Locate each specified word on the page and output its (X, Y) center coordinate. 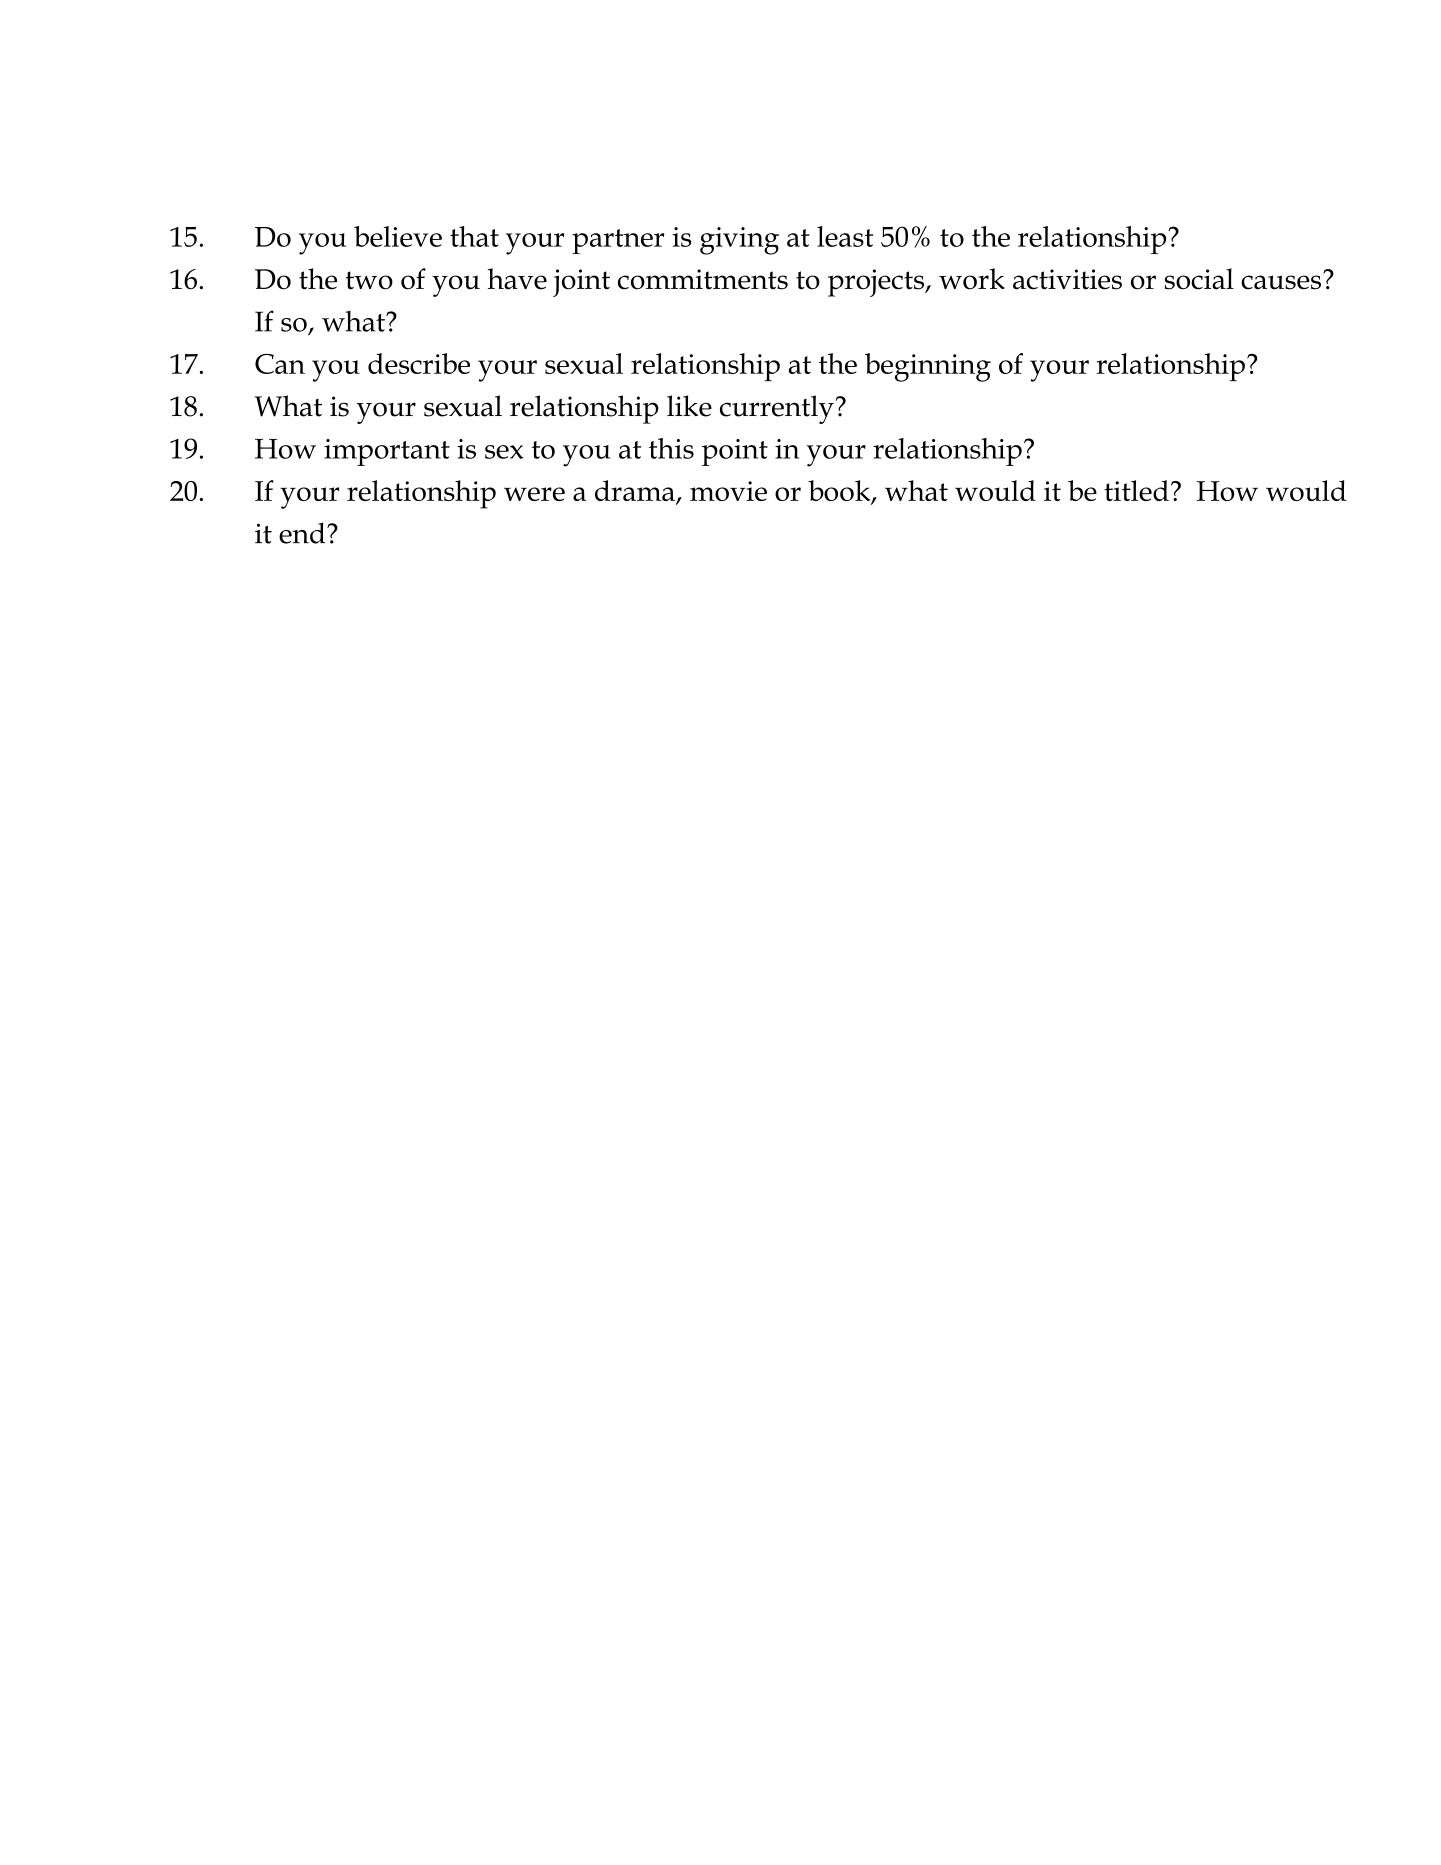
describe (419, 363)
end (303, 533)
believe (398, 236)
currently (777, 409)
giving (739, 241)
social (1199, 279)
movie (728, 491)
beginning (928, 367)
